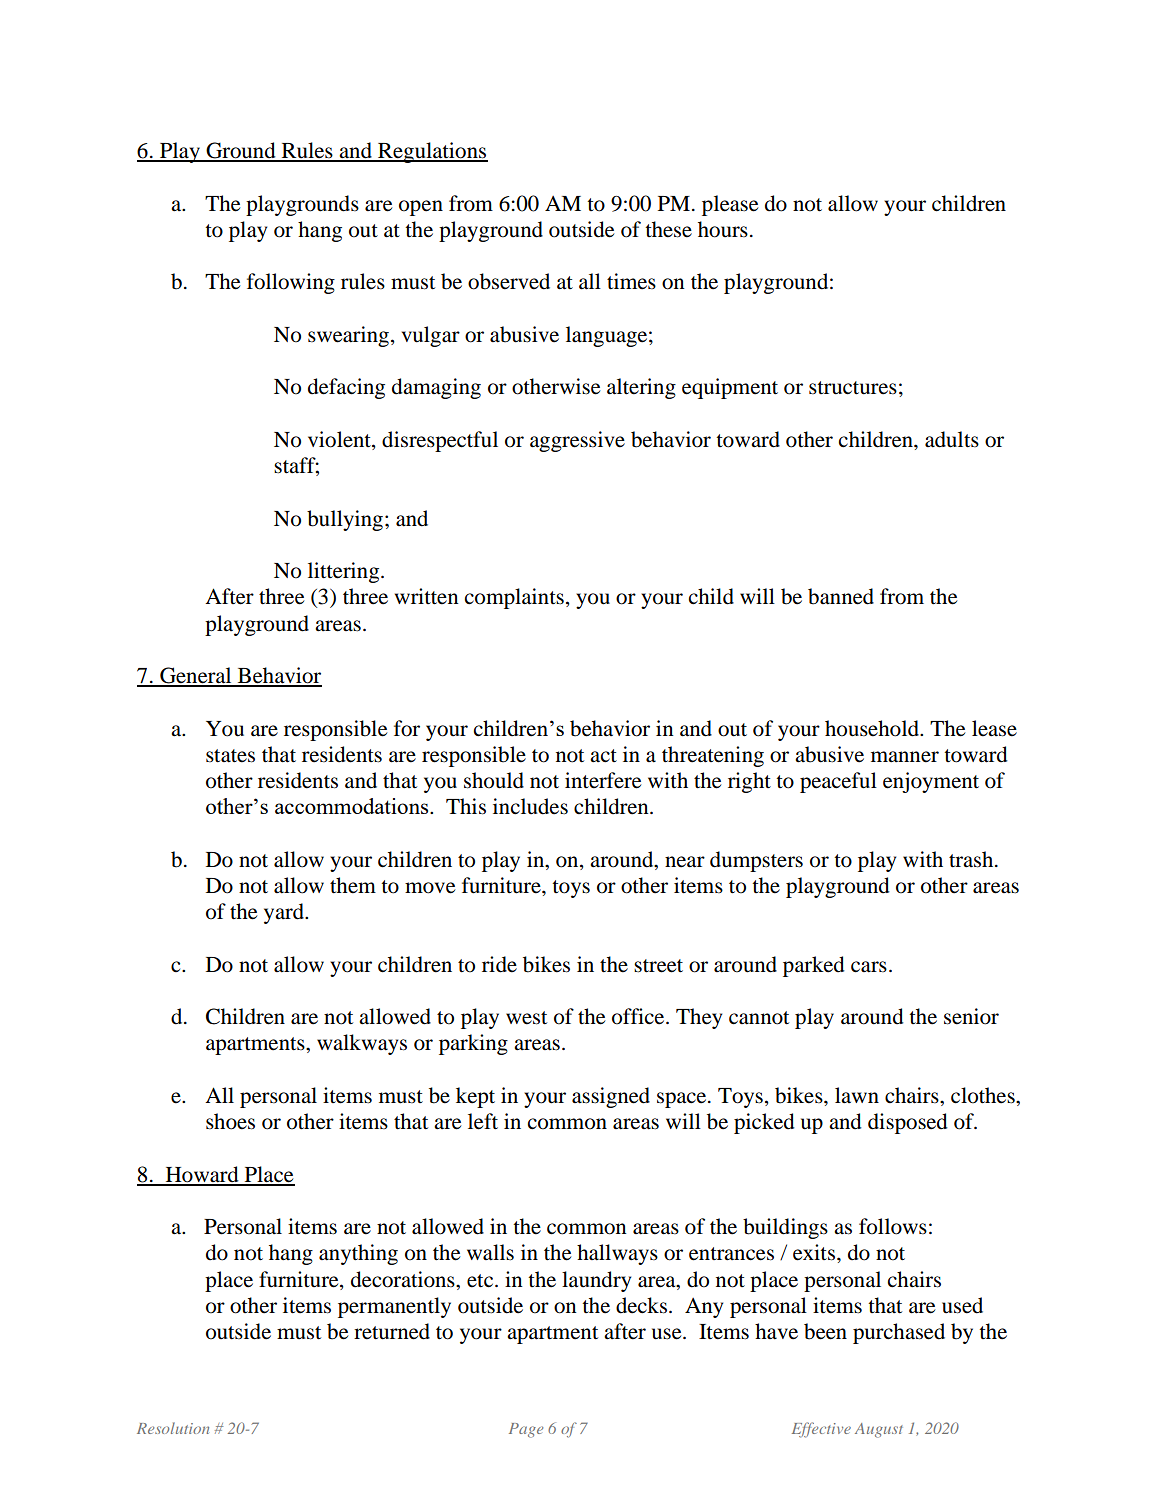 The image size is (1164, 1506). I want to click on aggressive, so click(577, 441).
